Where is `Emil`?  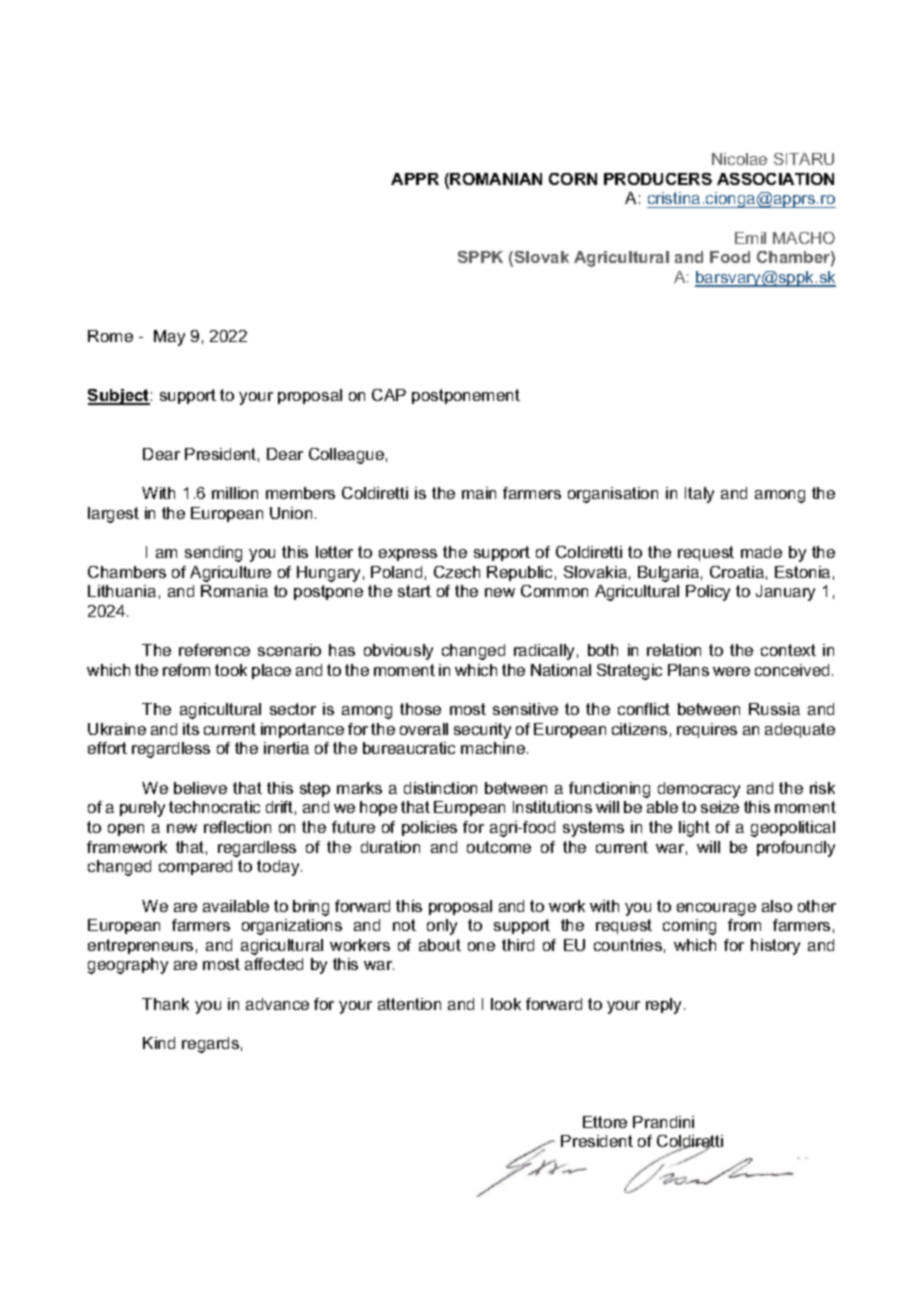
Emil is located at coordinates (750, 238).
